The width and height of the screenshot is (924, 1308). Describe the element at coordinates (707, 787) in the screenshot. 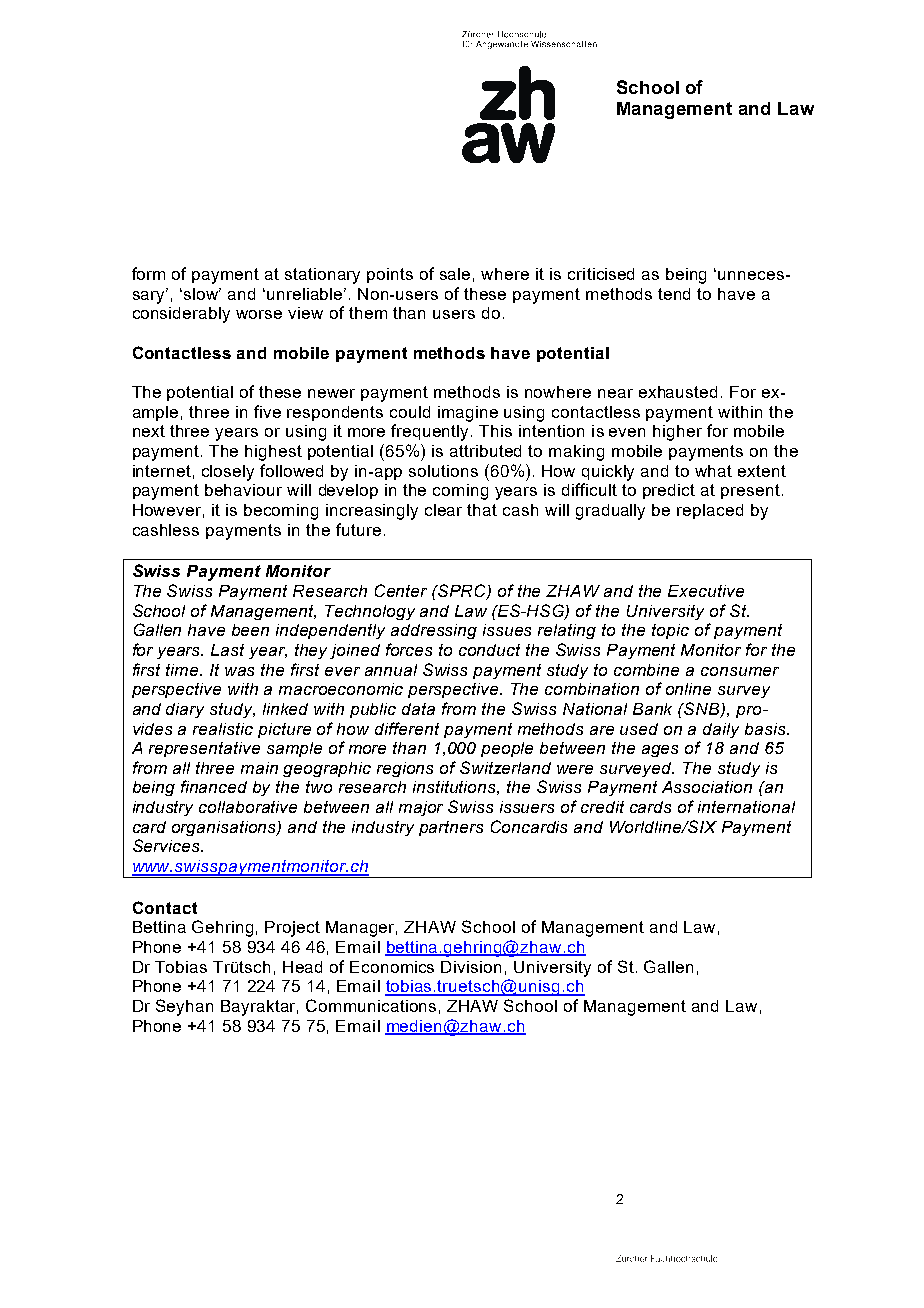

I see `Association` at that location.
